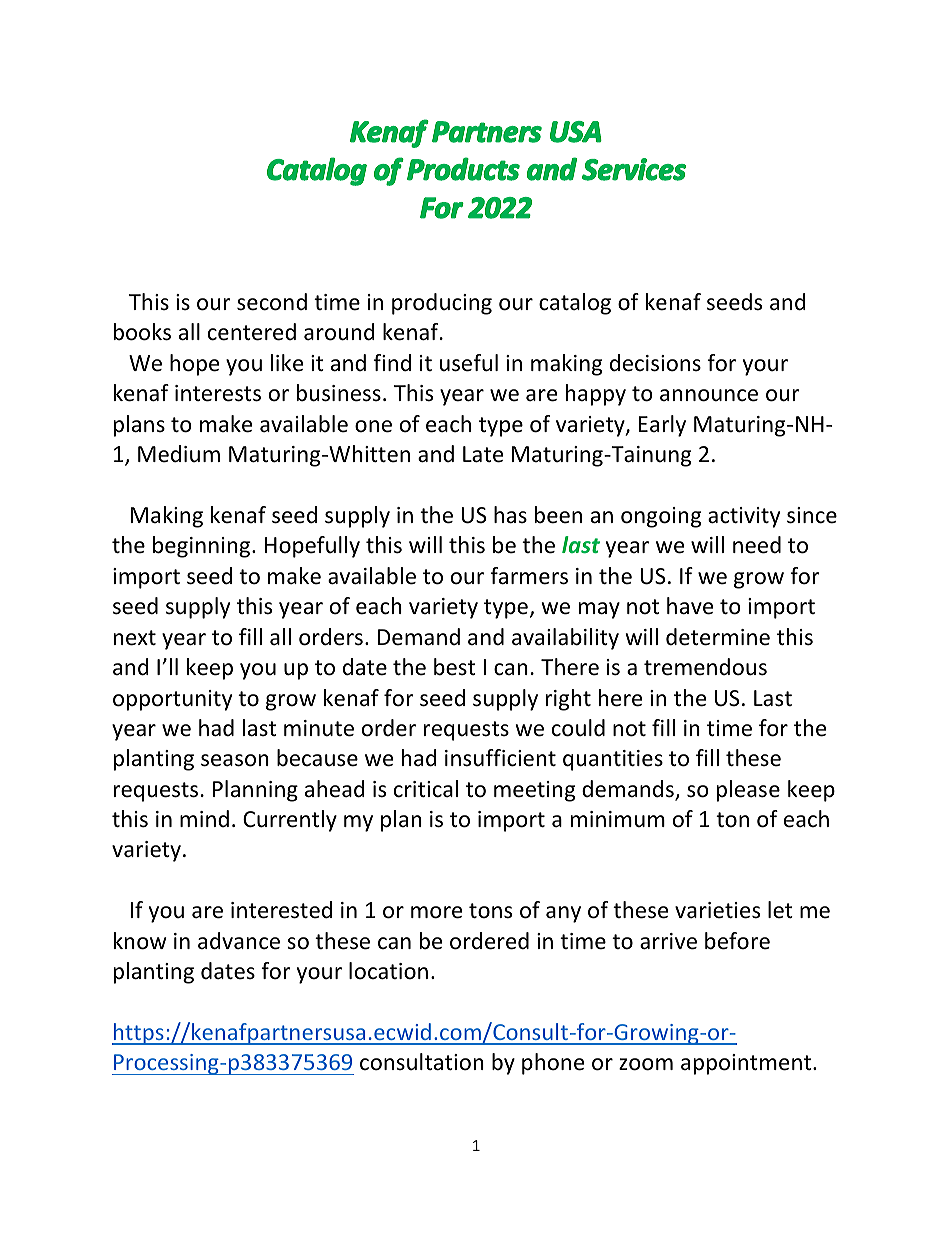 Image resolution: width=952 pixels, height=1233 pixels. Describe the element at coordinates (510, 515) in the page. I see `has` at that location.
